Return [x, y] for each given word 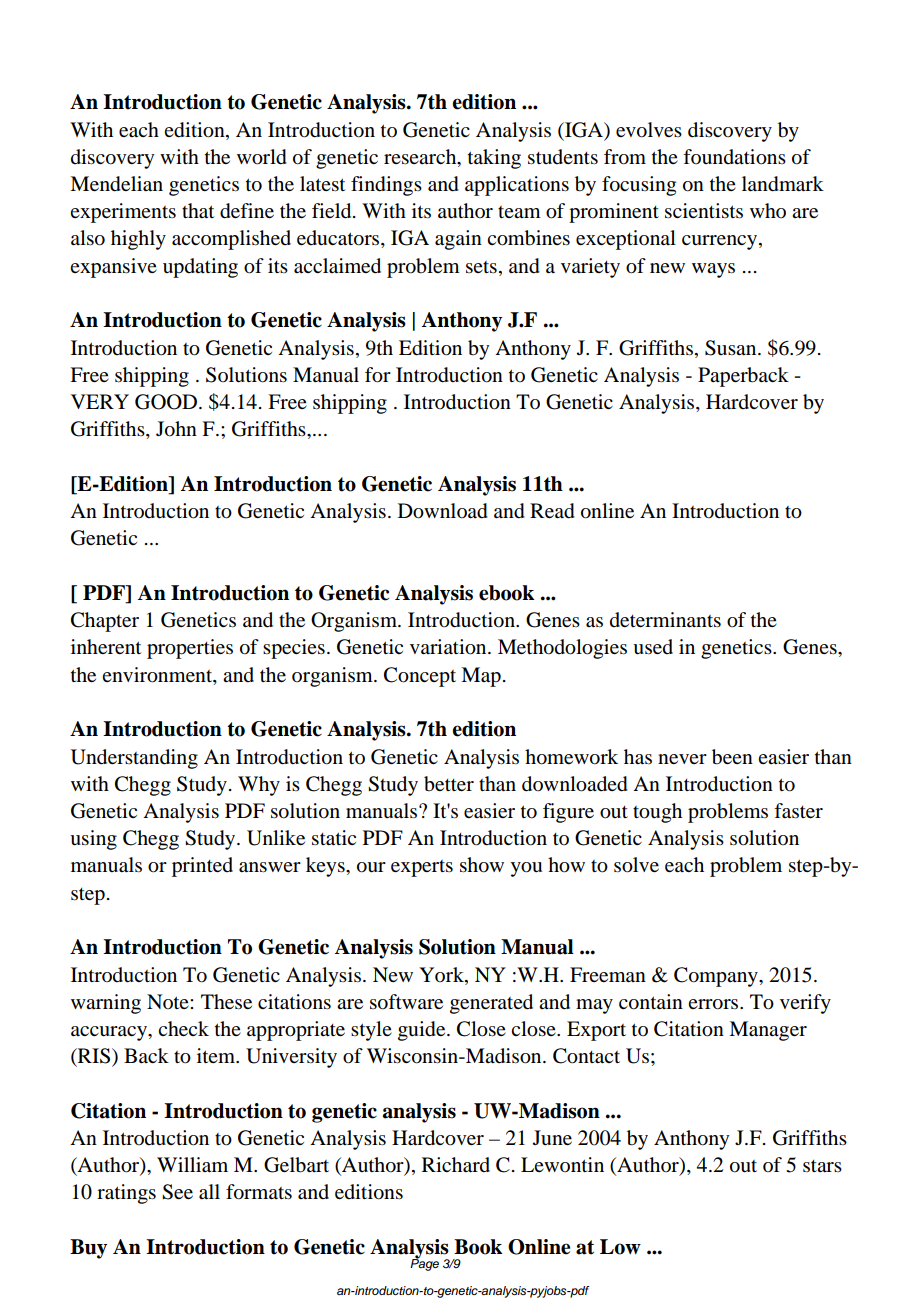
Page [424, 1264]
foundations [734, 157]
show [482, 865]
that [198, 211]
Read [552, 511]
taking [494, 159]
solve [636, 865]
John [176, 429]
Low [620, 1247]
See [177, 1192]
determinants [665, 620]
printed [202, 867]
